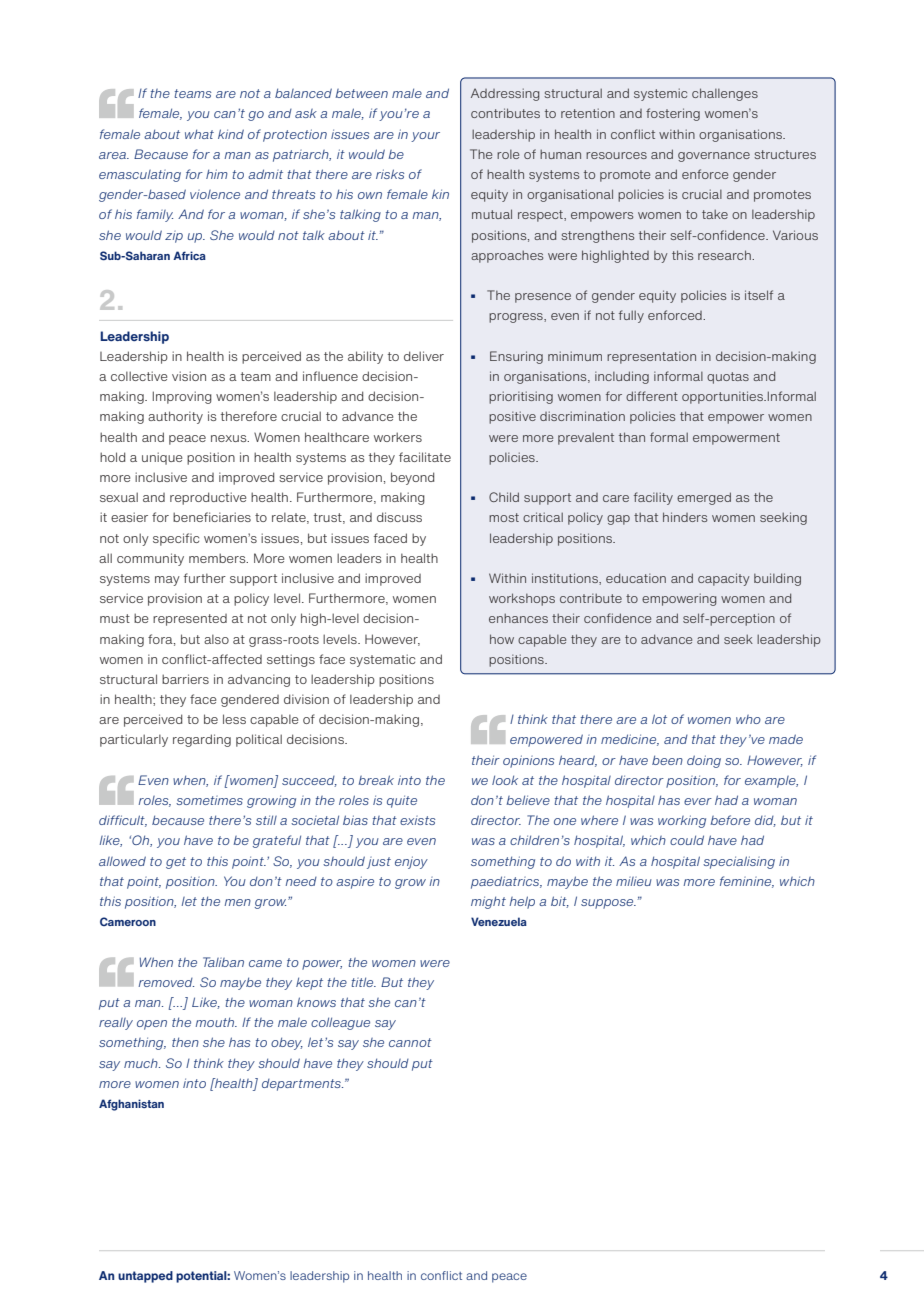  I want to click on who, so click(748, 719).
